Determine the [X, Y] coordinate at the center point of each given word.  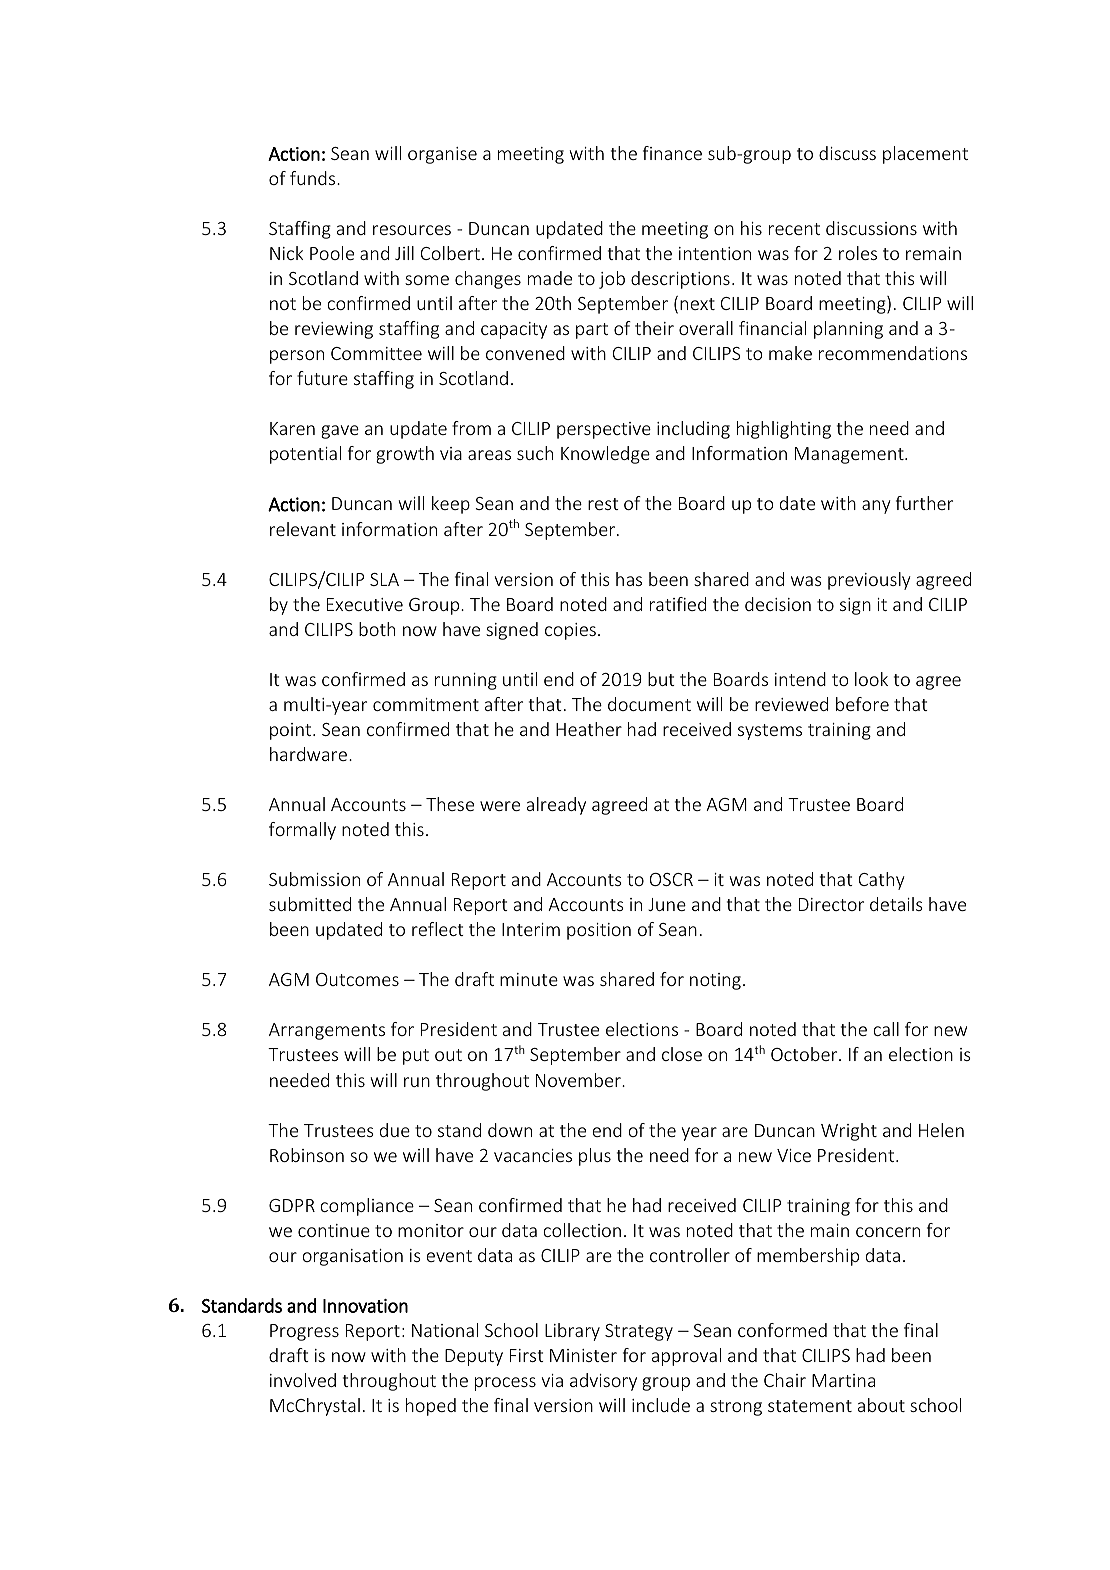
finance [672, 153]
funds [314, 178]
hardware [308, 754]
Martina [843, 1380]
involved [303, 1380]
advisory [603, 1382]
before [862, 704]
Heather [589, 729]
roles [858, 253]
